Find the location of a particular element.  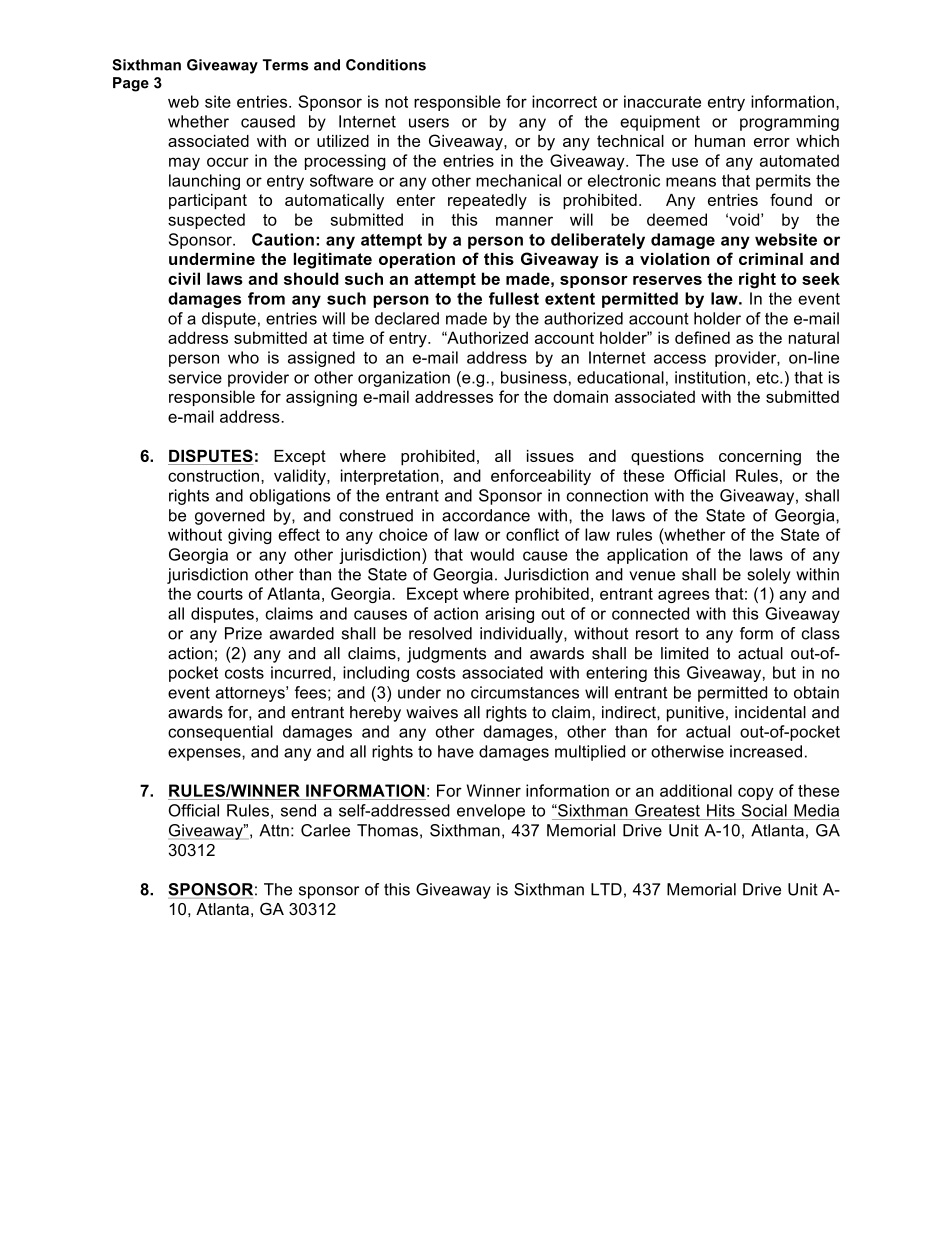

agrees is located at coordinates (683, 596).
